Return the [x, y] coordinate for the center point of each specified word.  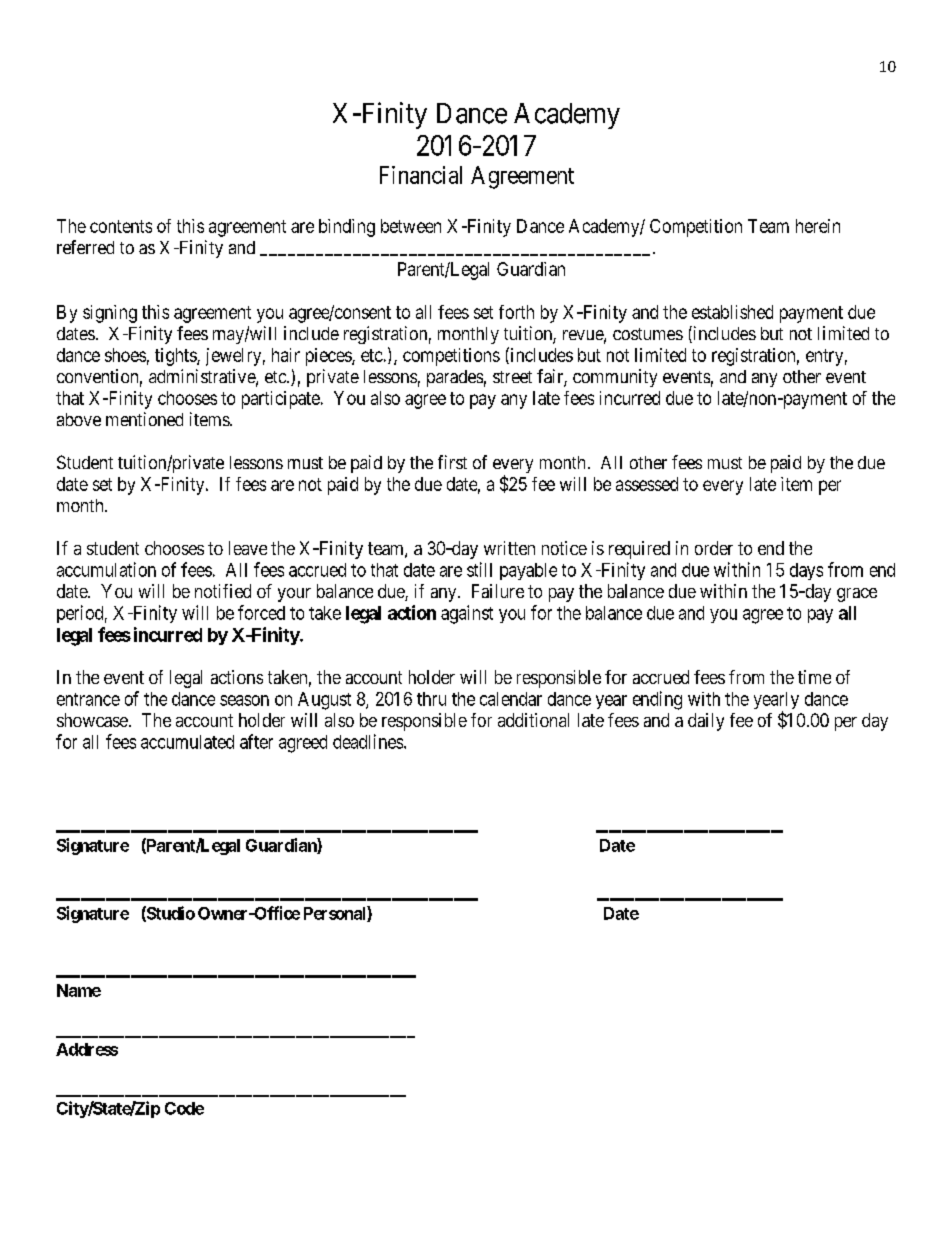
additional [533, 720]
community [615, 378]
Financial [421, 175]
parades [455, 378]
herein [818, 226]
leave [248, 548]
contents [121, 226]
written [509, 548]
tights [176, 357]
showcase [92, 720]
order [714, 548]
